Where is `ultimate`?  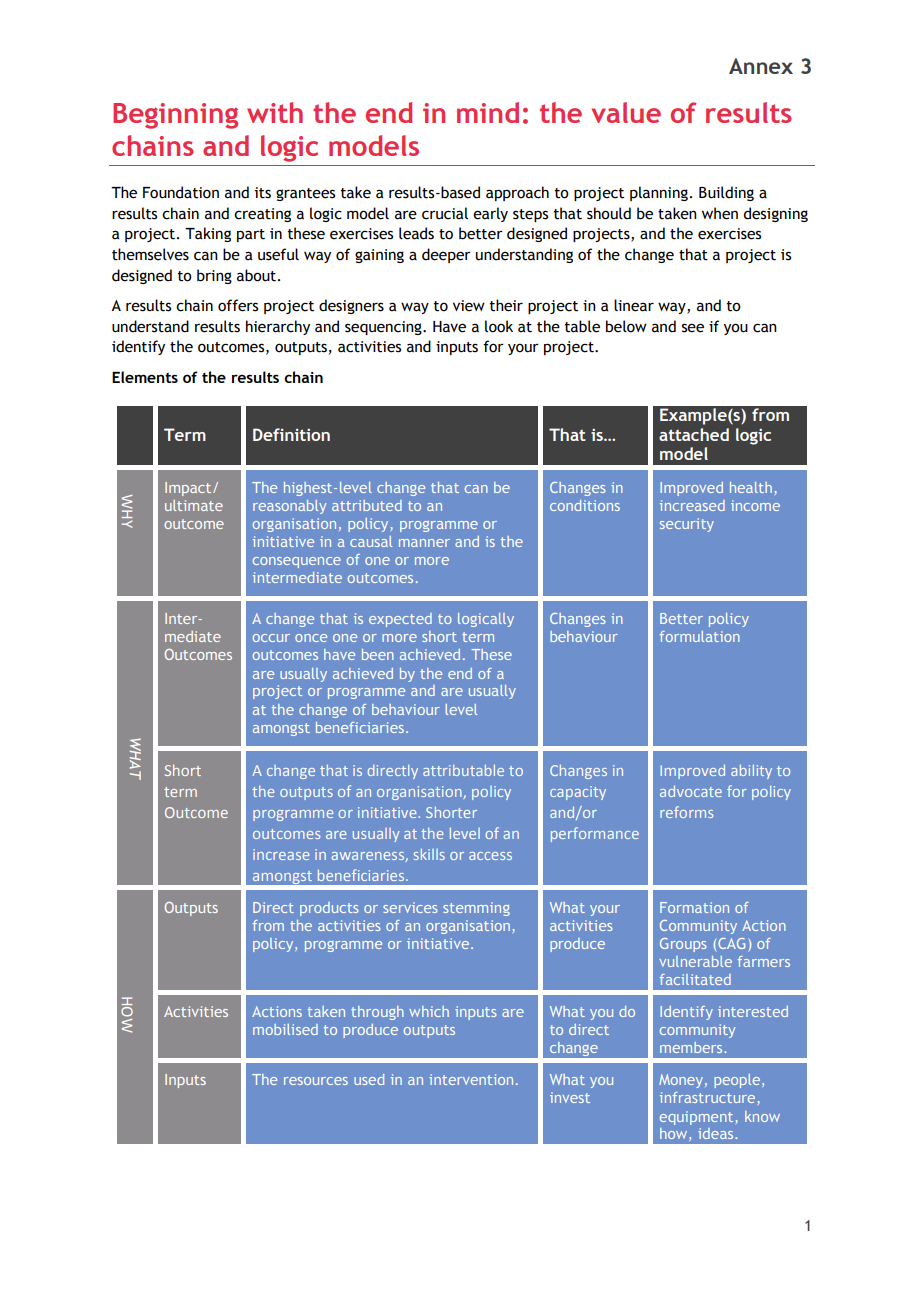 ultimate is located at coordinates (194, 505).
